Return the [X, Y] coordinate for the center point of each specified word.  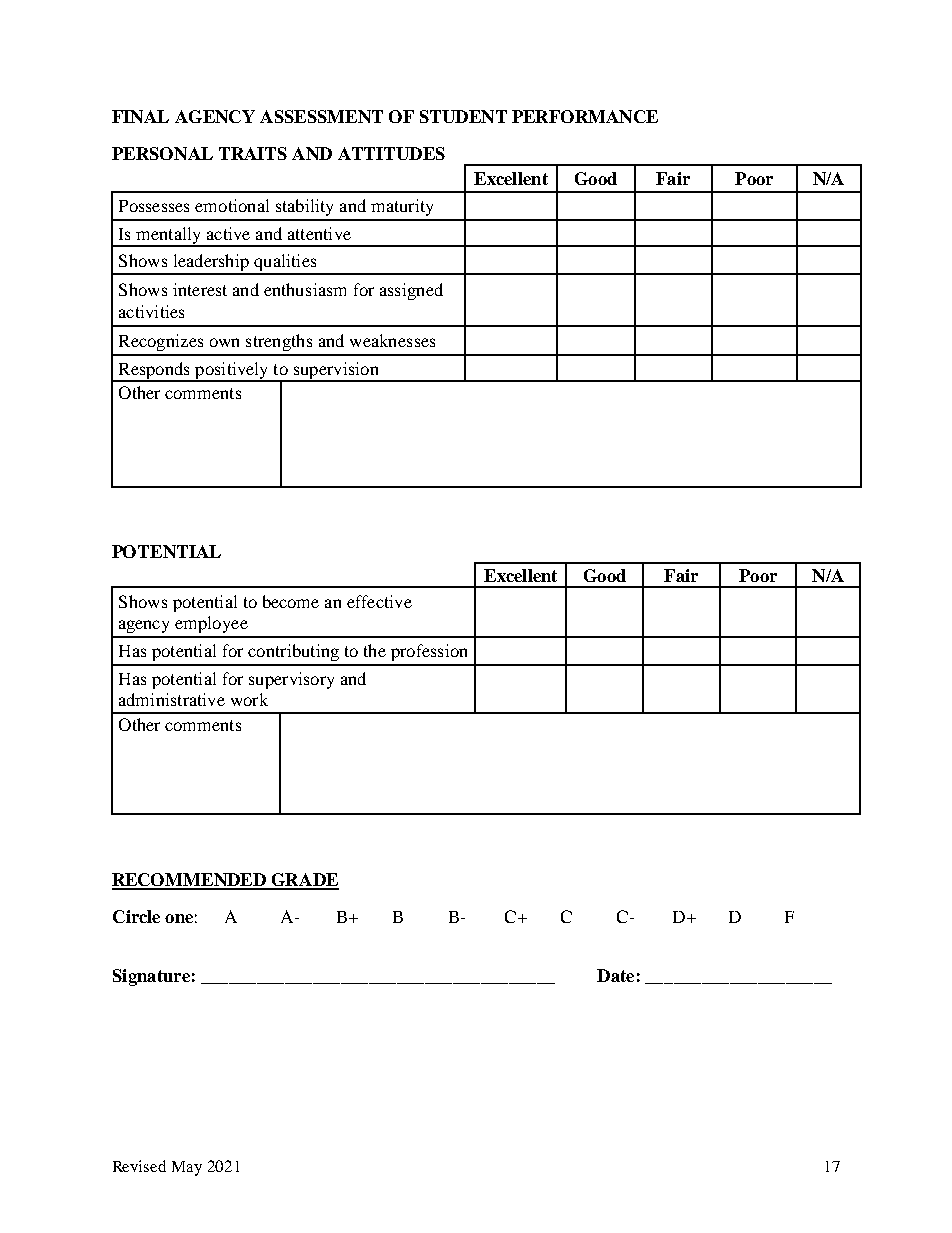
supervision [336, 371]
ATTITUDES [391, 153]
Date [615, 975]
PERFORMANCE [585, 116]
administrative [172, 699]
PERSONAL [162, 153]
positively [232, 371]
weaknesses [392, 340]
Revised [139, 1166]
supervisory [291, 680]
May [187, 1168]
